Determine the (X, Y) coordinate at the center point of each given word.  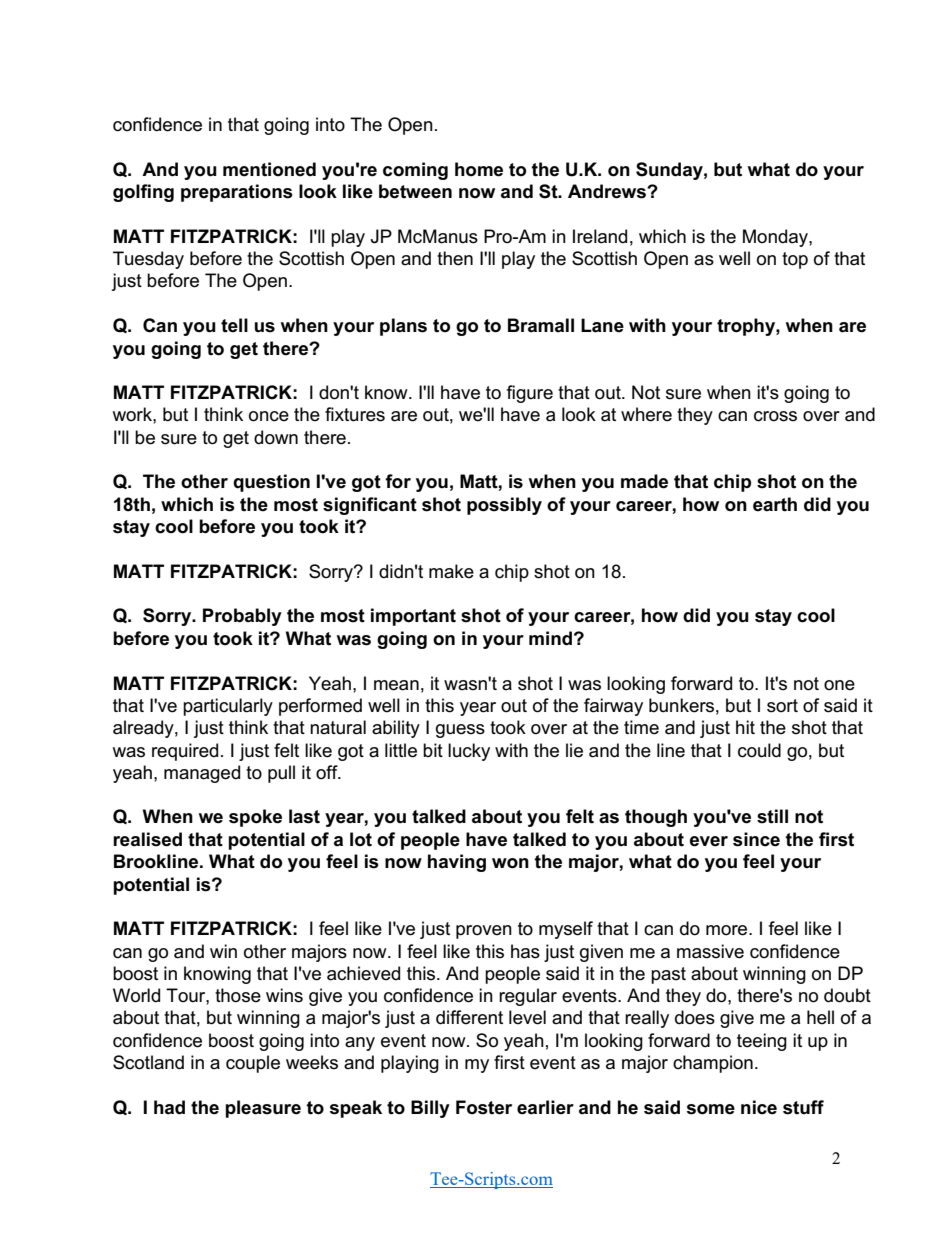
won (510, 863)
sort (782, 706)
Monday (776, 238)
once (269, 416)
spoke (255, 818)
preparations (237, 193)
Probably (242, 617)
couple (253, 1064)
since (756, 839)
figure (530, 394)
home (479, 169)
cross (775, 416)
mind (550, 638)
